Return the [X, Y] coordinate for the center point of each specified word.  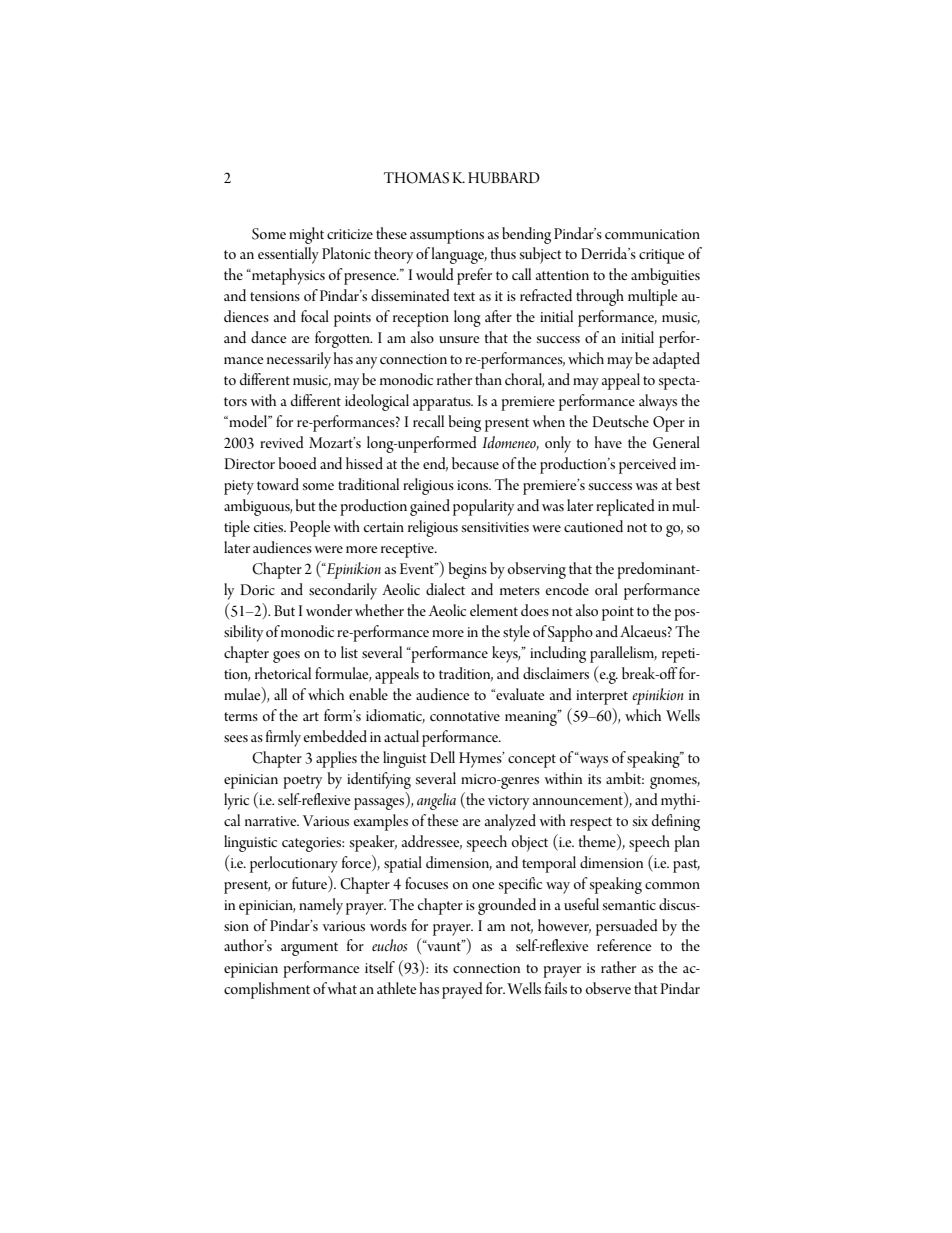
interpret [602, 697]
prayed [462, 990]
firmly [283, 738]
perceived [647, 465]
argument [309, 949]
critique [662, 256]
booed [297, 463]
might [306, 235]
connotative [465, 716]
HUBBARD [504, 178]
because [475, 463]
